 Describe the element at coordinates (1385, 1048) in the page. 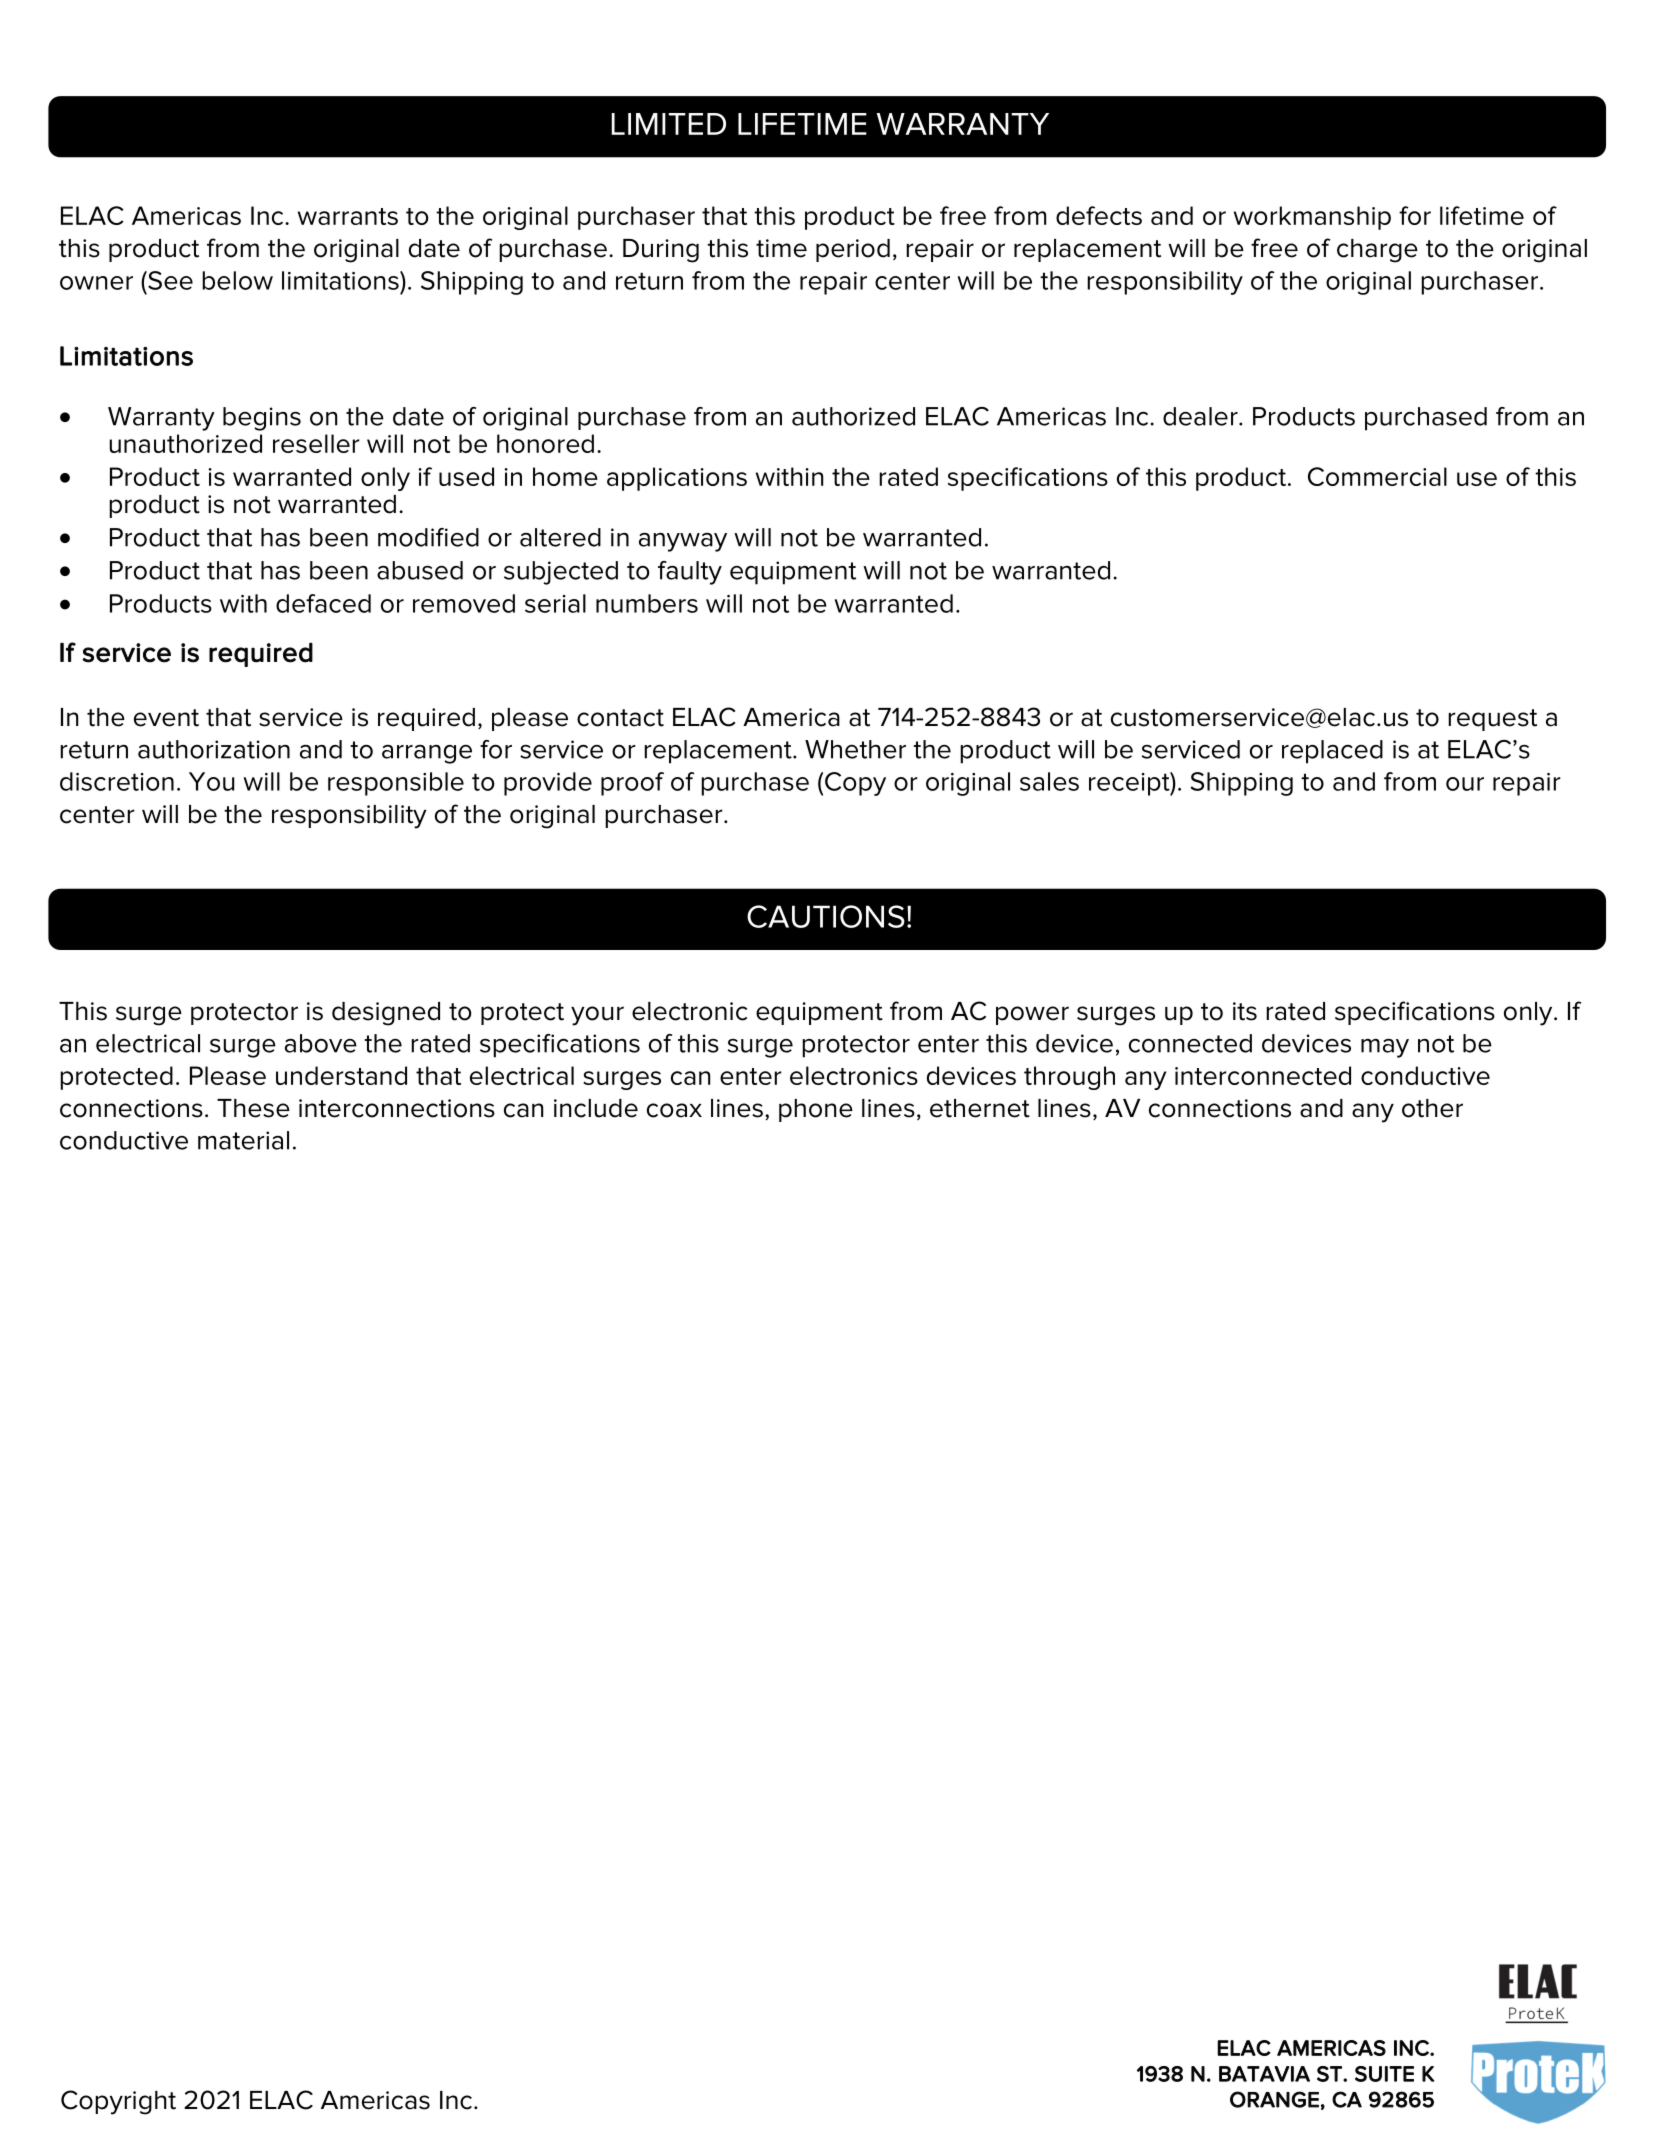

I see `may` at that location.
